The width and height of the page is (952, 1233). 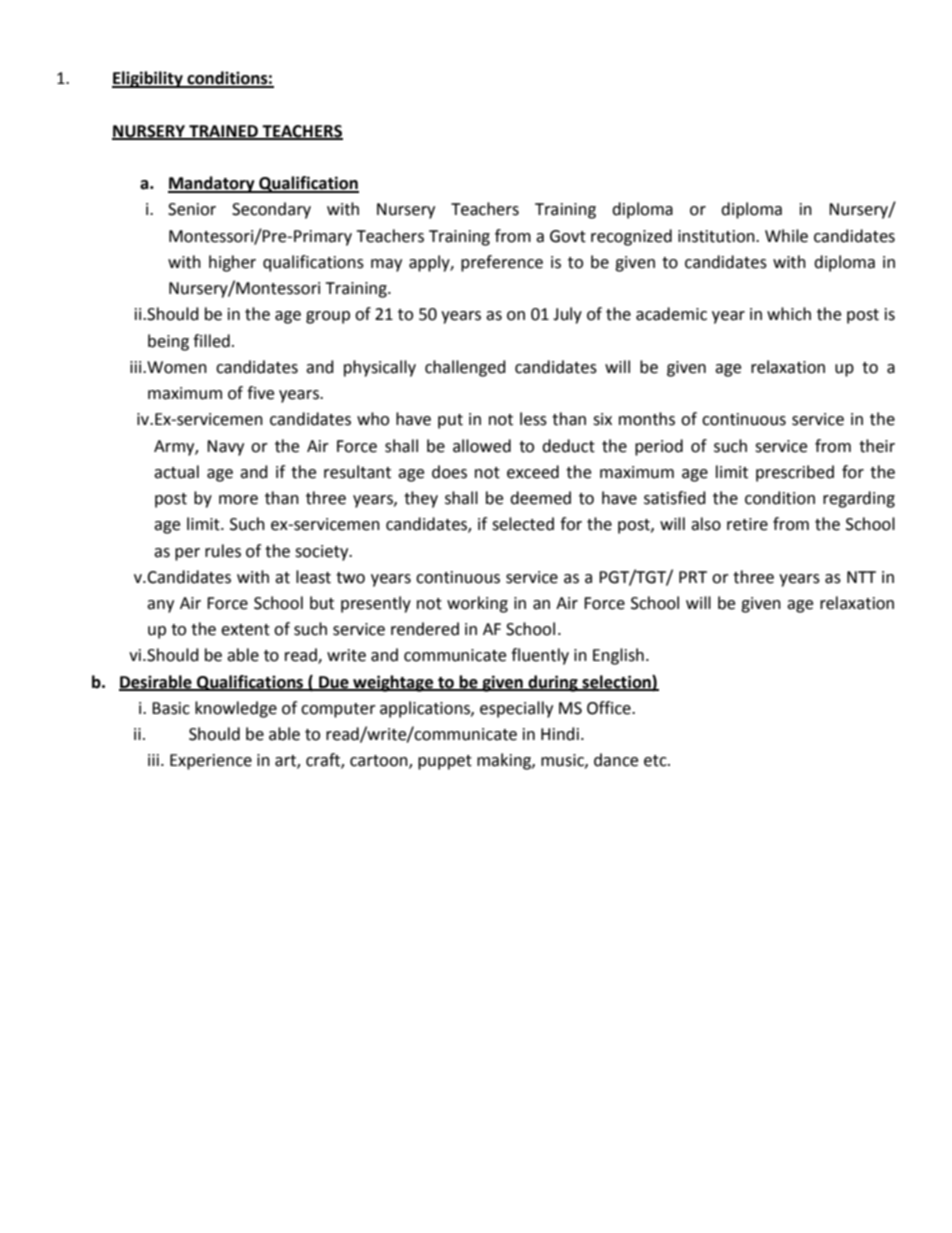 I want to click on filled, so click(x=211, y=341).
